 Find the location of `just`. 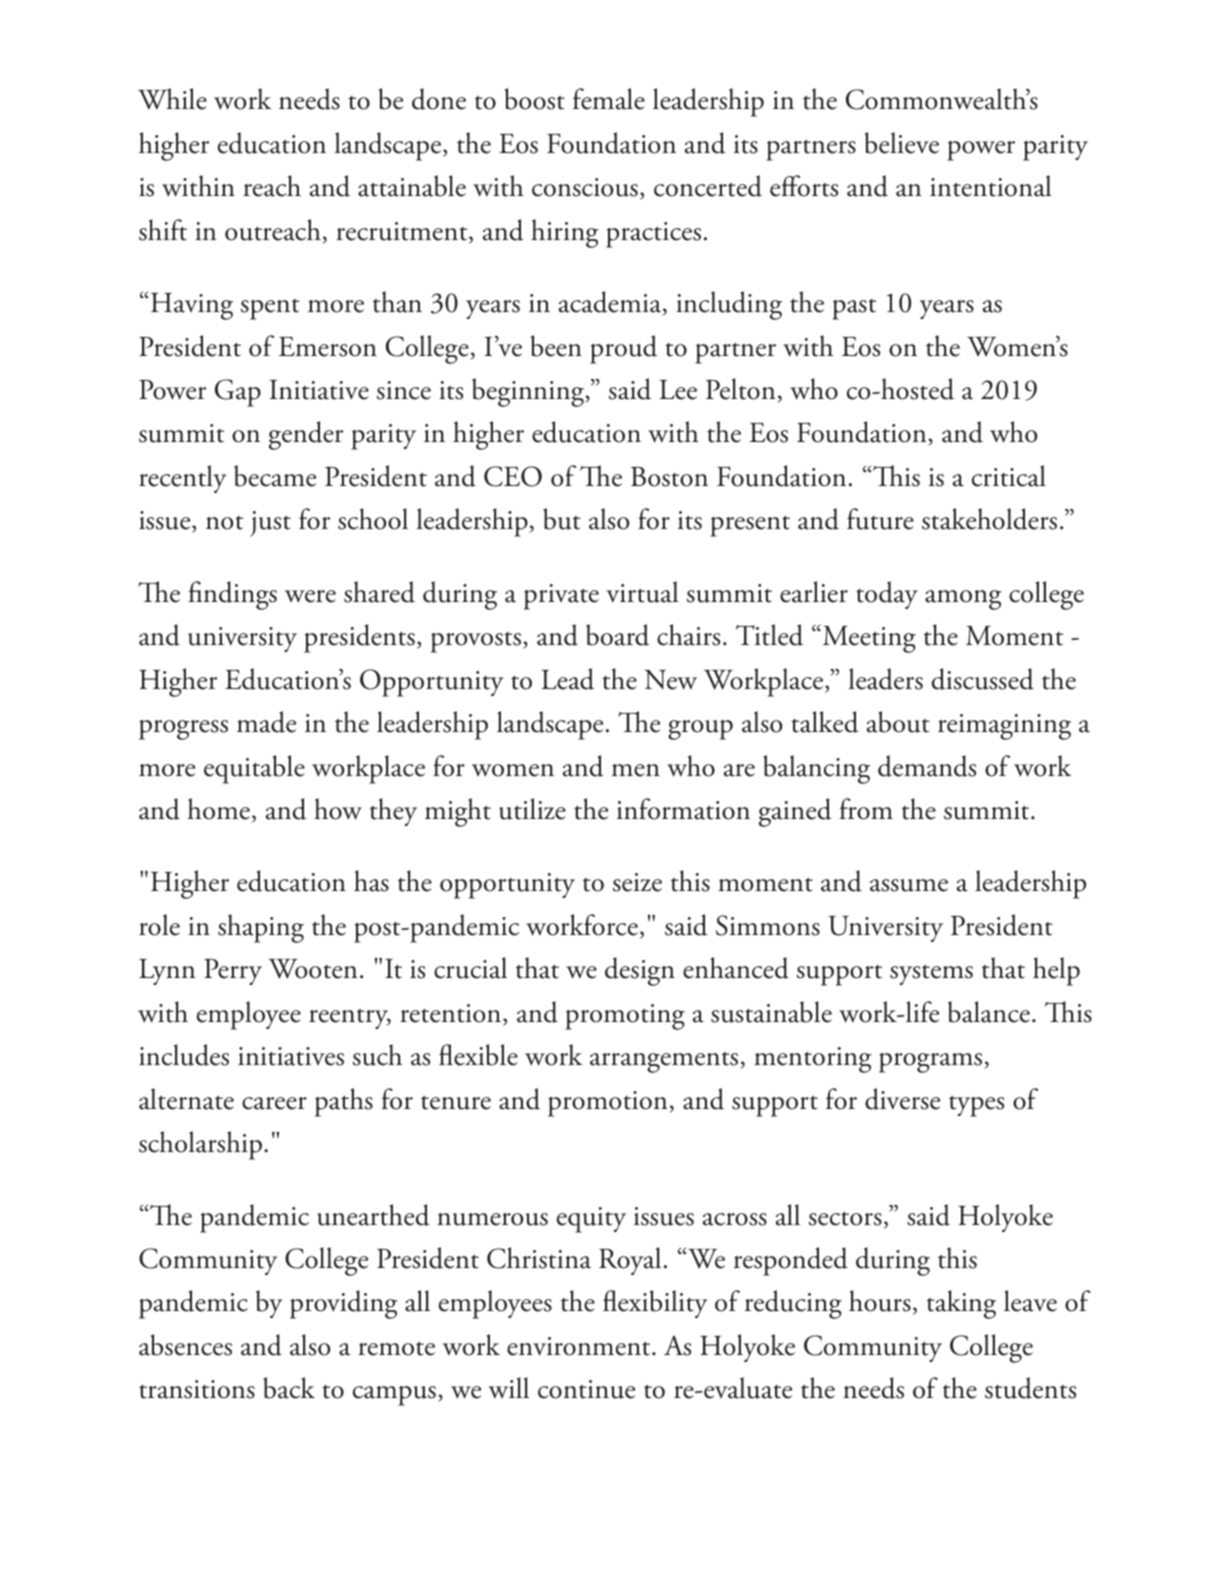

just is located at coordinates (270, 524).
